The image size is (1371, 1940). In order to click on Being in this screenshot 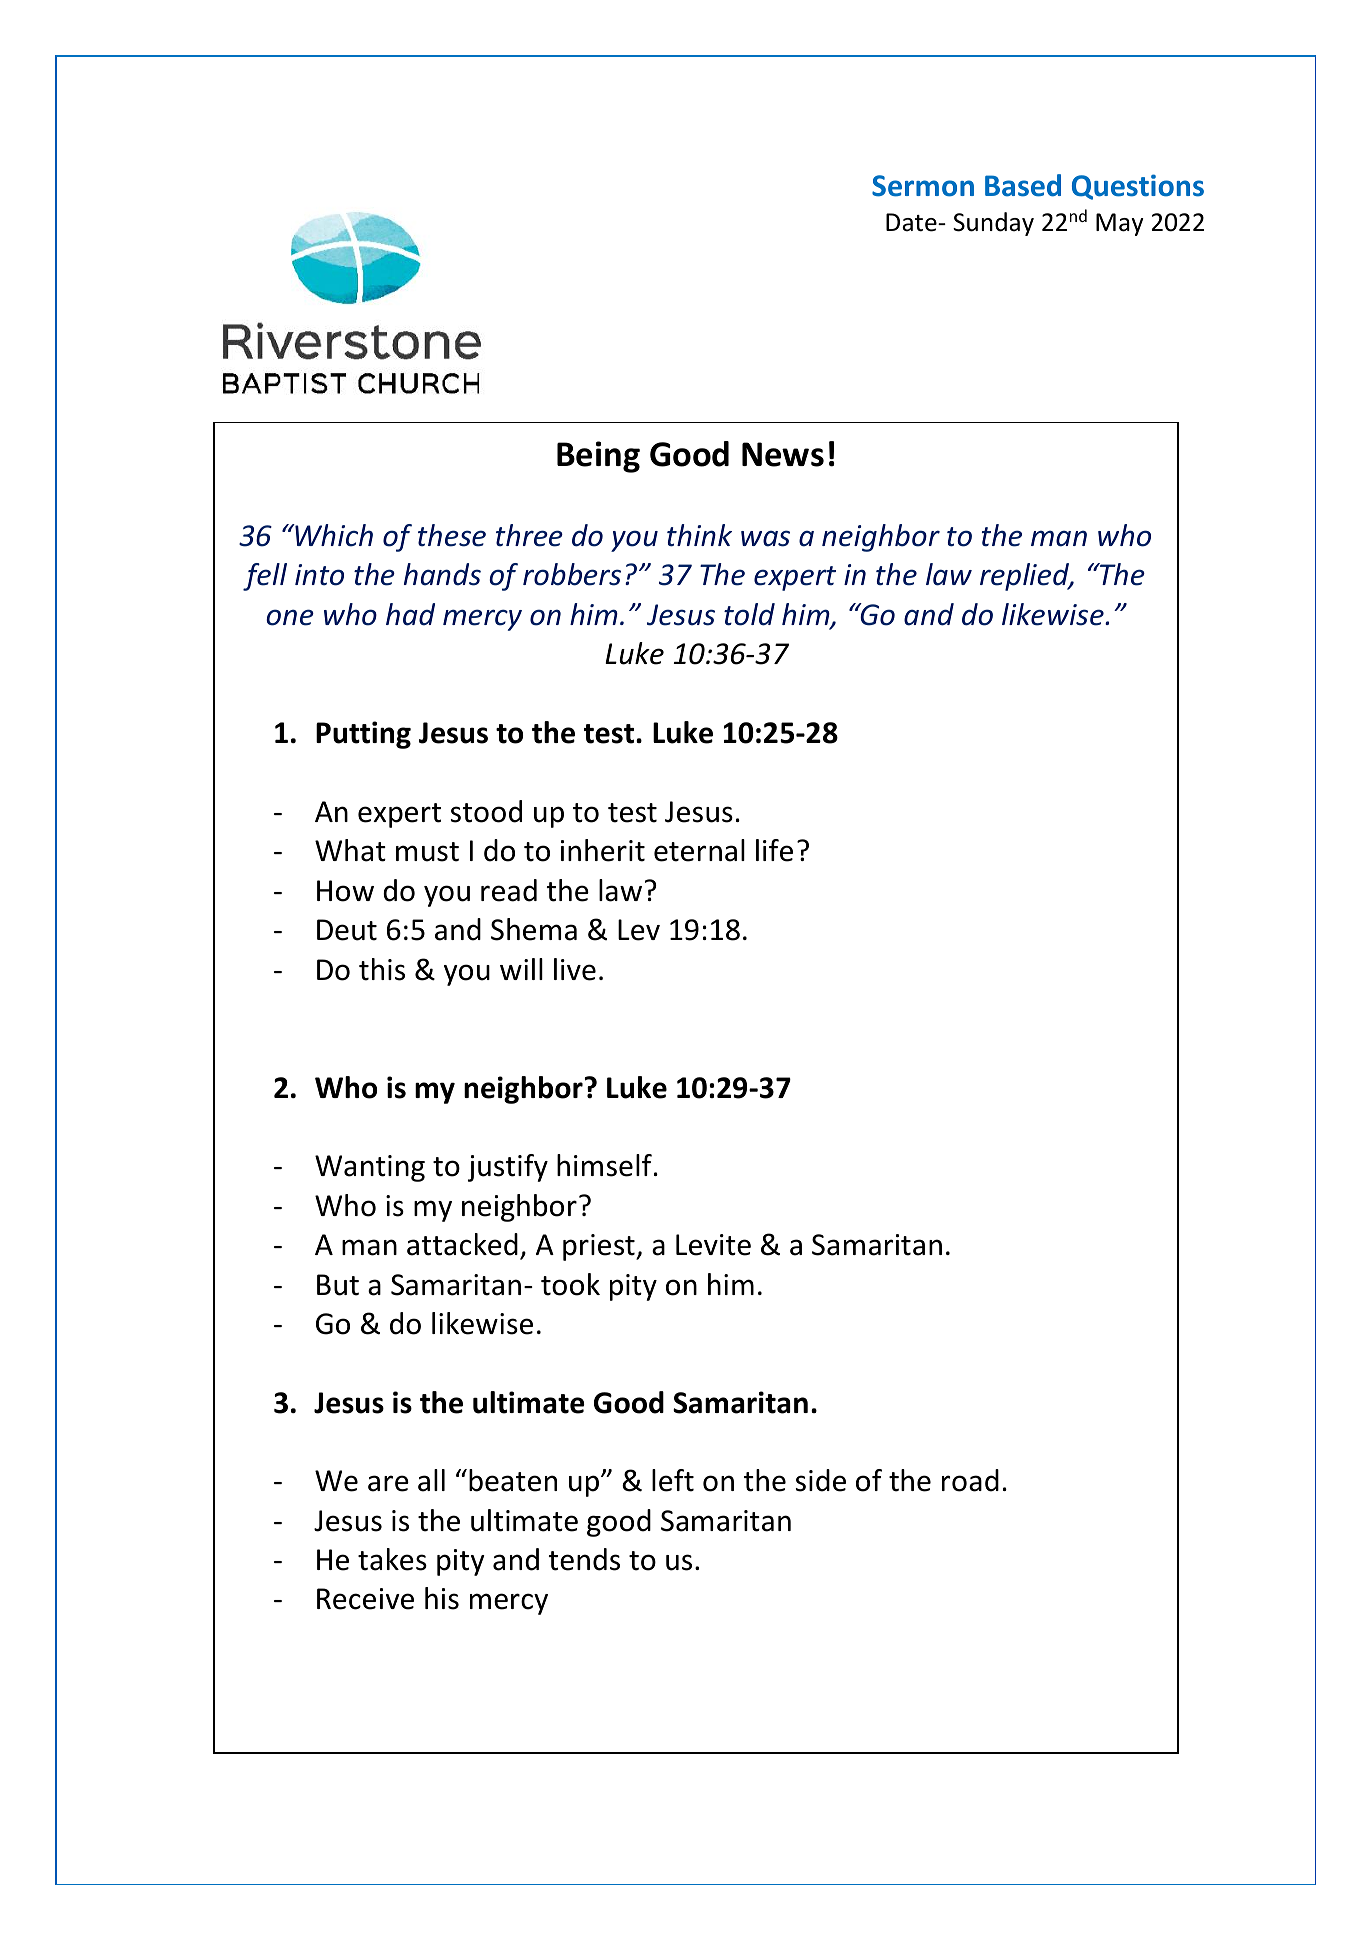, I will do `click(598, 457)`.
